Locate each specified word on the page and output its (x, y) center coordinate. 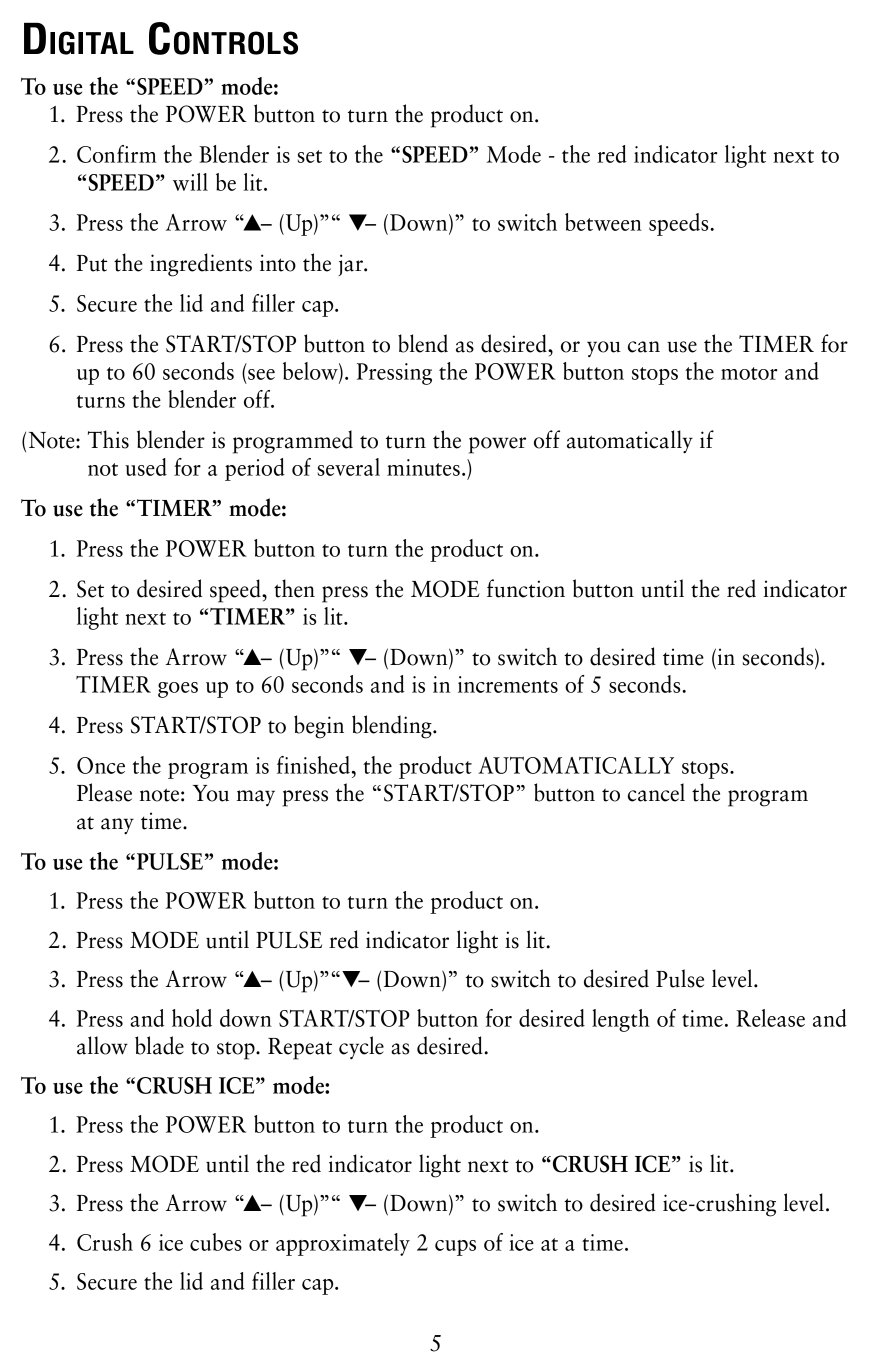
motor (749, 373)
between (603, 222)
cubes (216, 1242)
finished (313, 765)
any (117, 826)
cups (455, 1248)
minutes (423, 467)
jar (352, 265)
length (621, 1020)
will (190, 182)
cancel (656, 792)
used (146, 467)
